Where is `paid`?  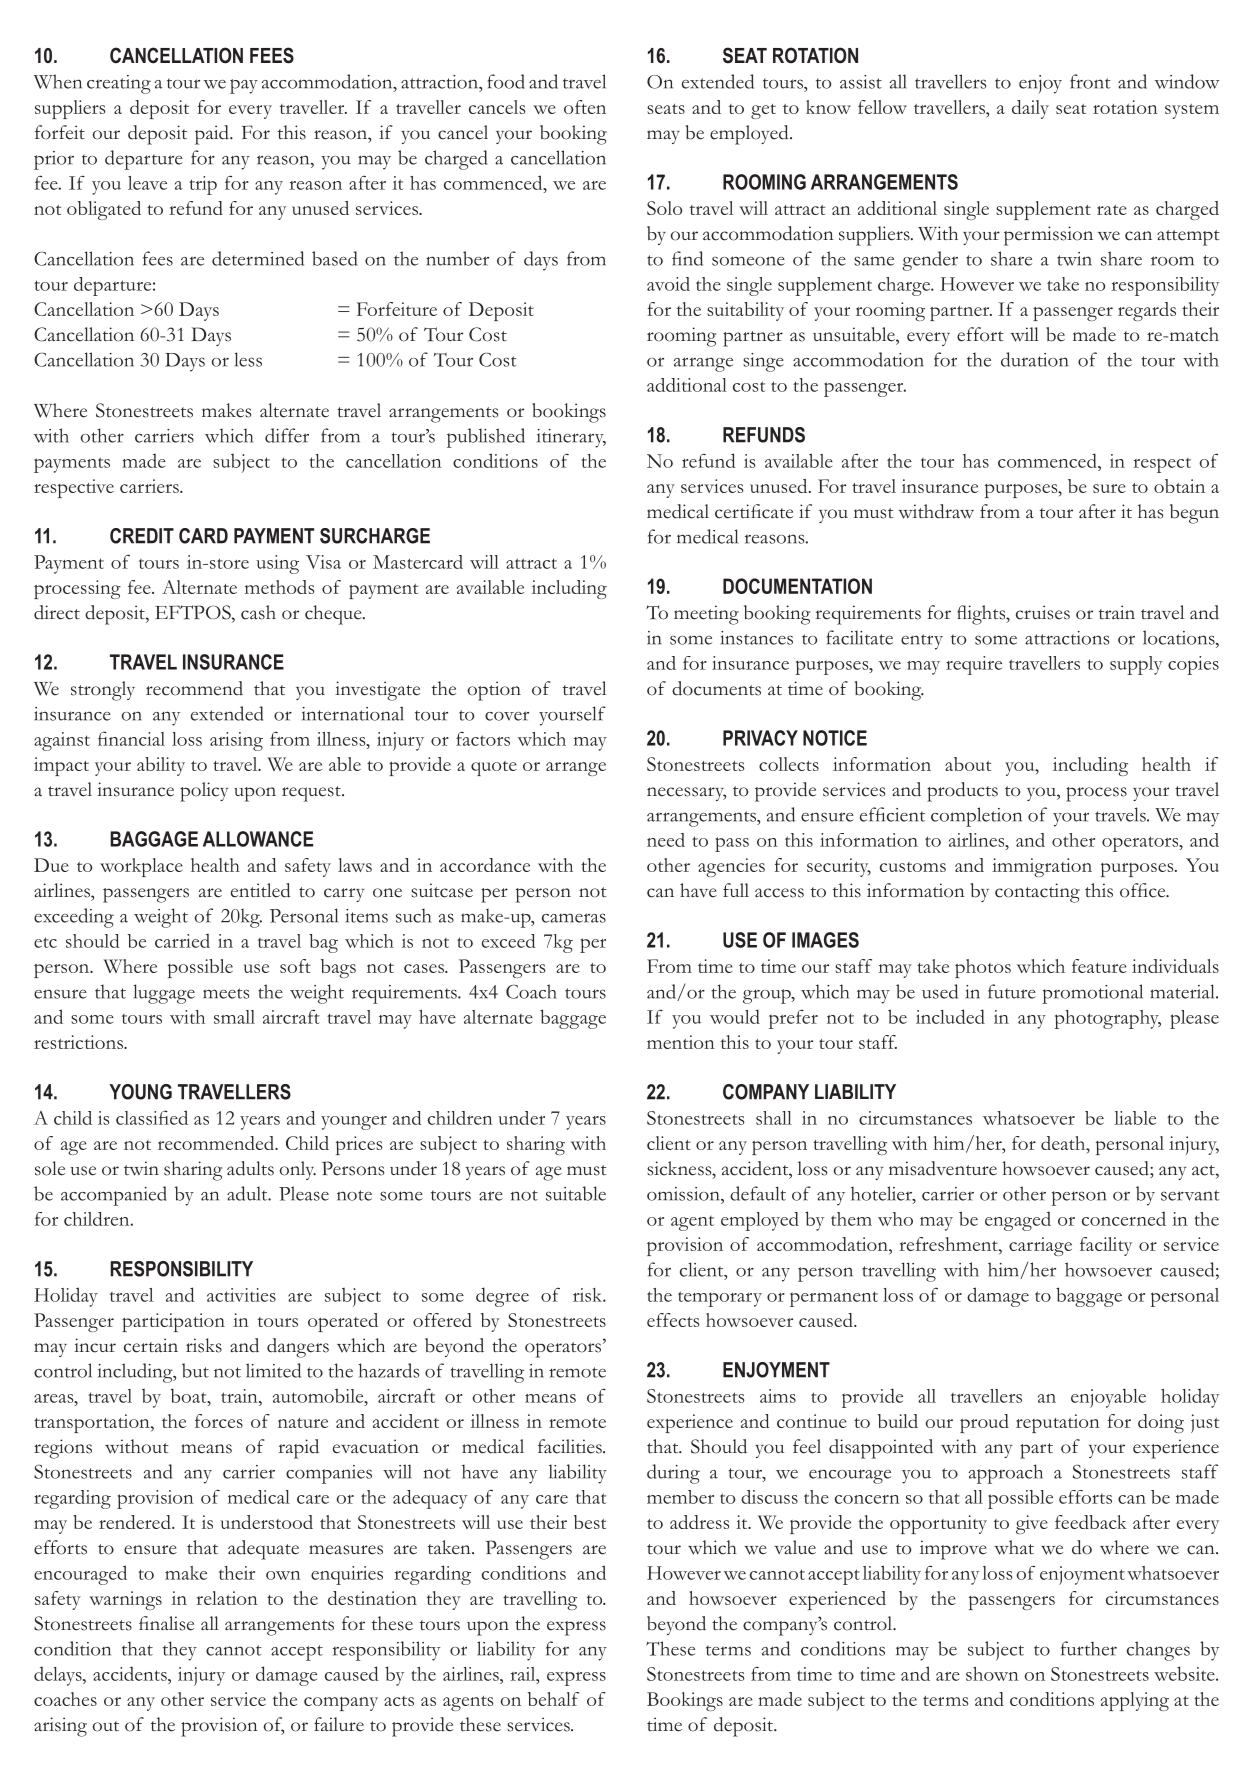 paid is located at coordinates (213, 135).
